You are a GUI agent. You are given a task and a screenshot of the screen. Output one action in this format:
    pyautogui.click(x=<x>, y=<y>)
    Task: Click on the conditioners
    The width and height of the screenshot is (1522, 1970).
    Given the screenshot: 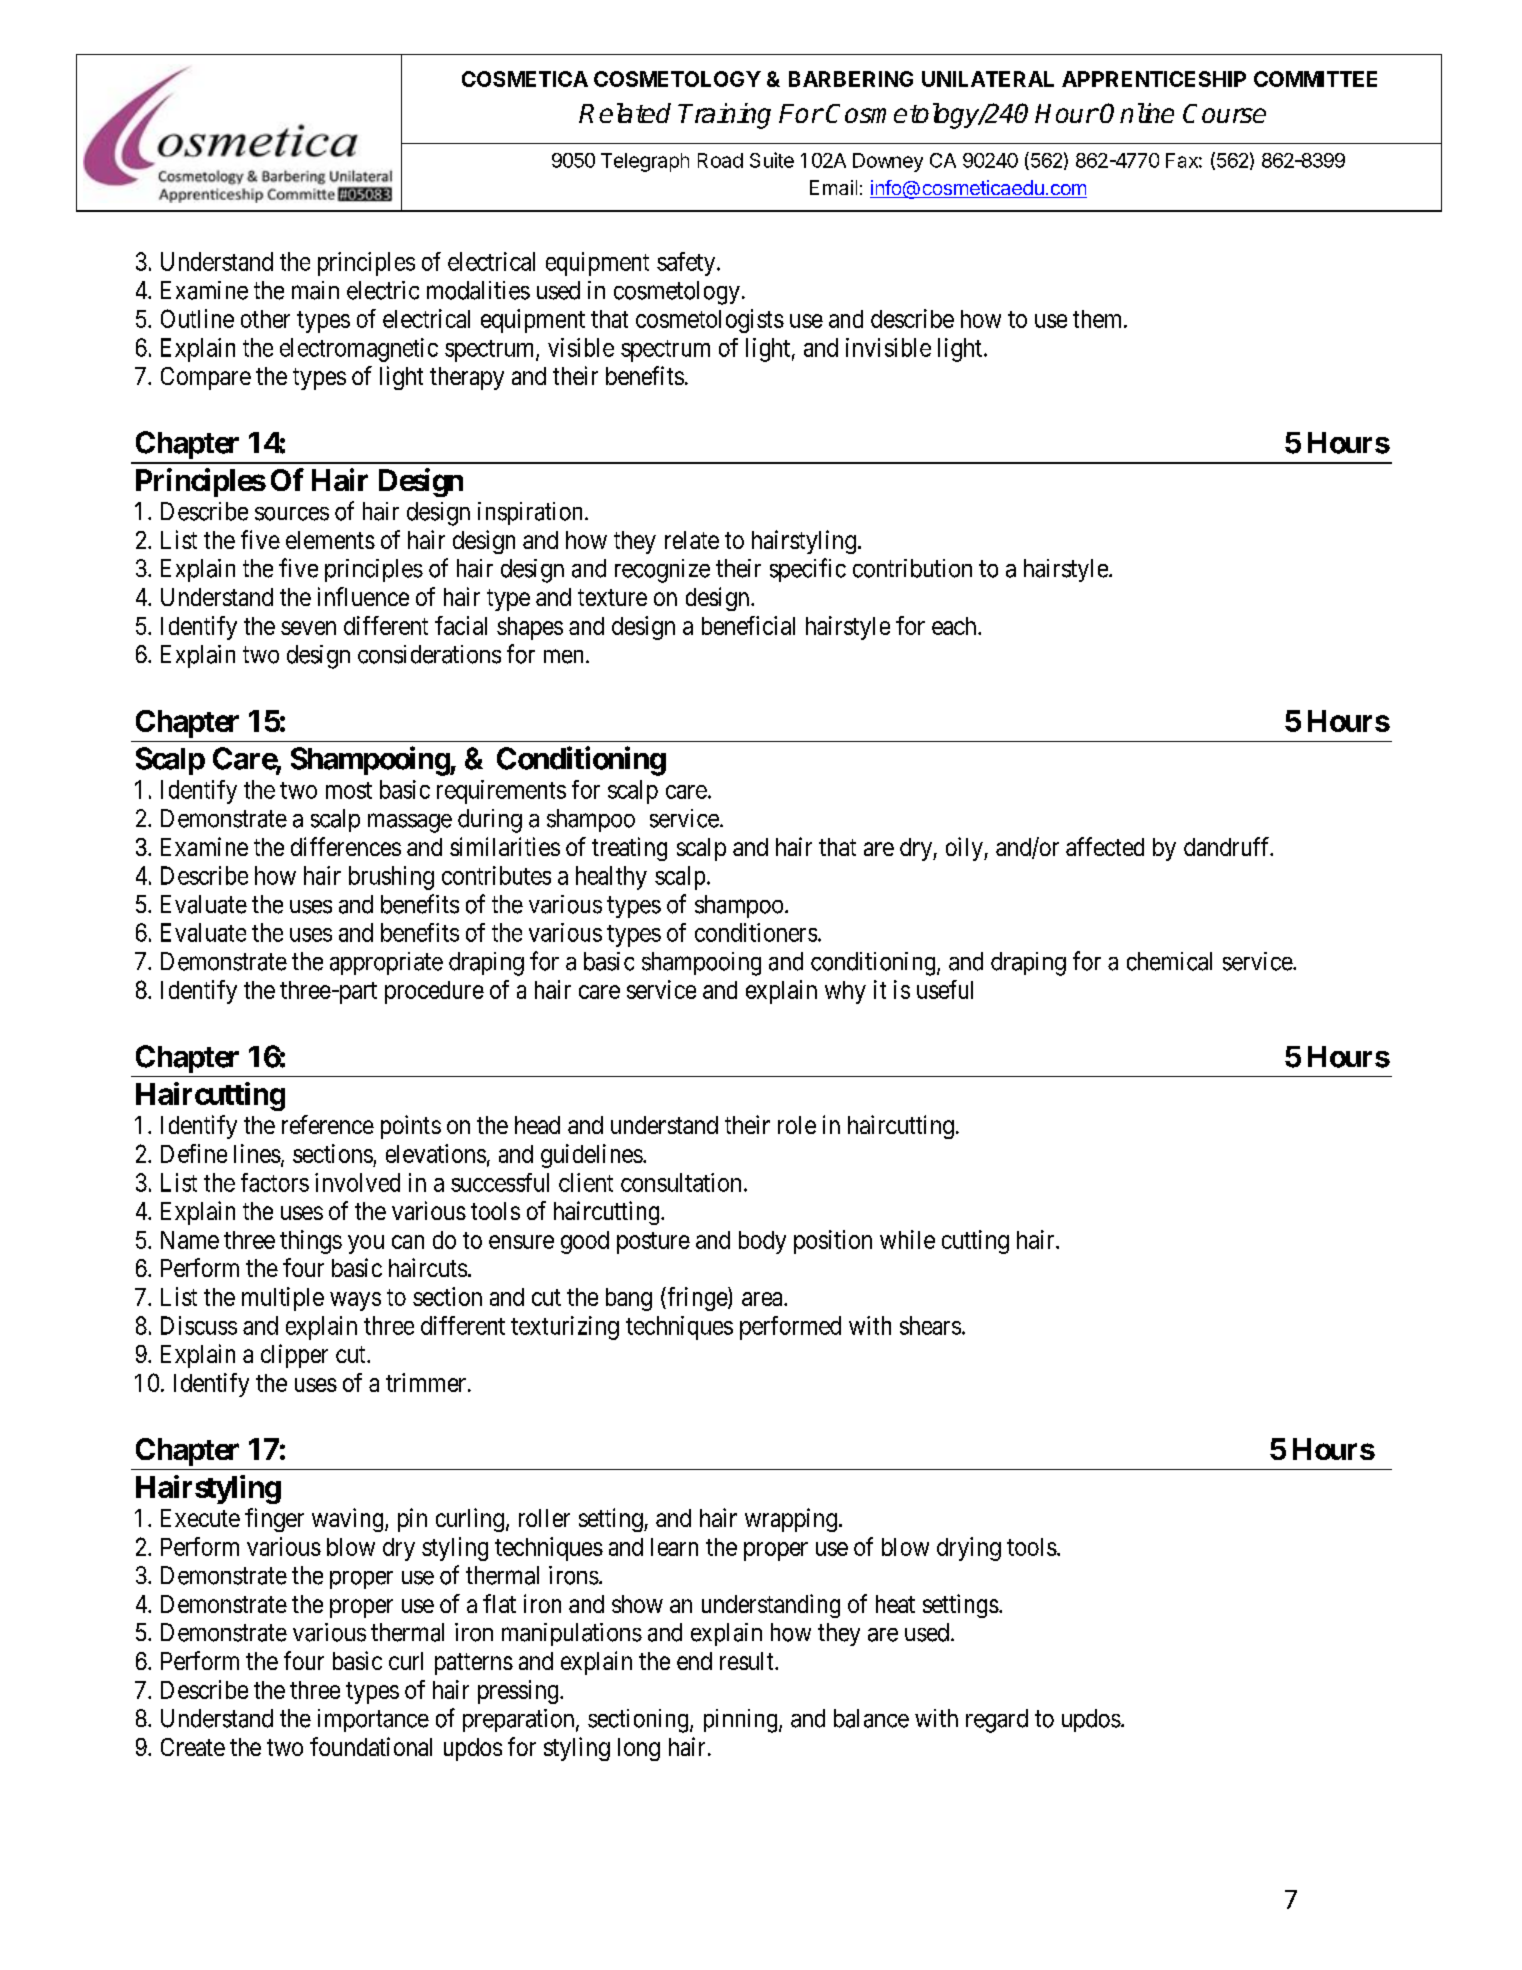 What is the action you would take?
    pyautogui.click(x=756, y=932)
